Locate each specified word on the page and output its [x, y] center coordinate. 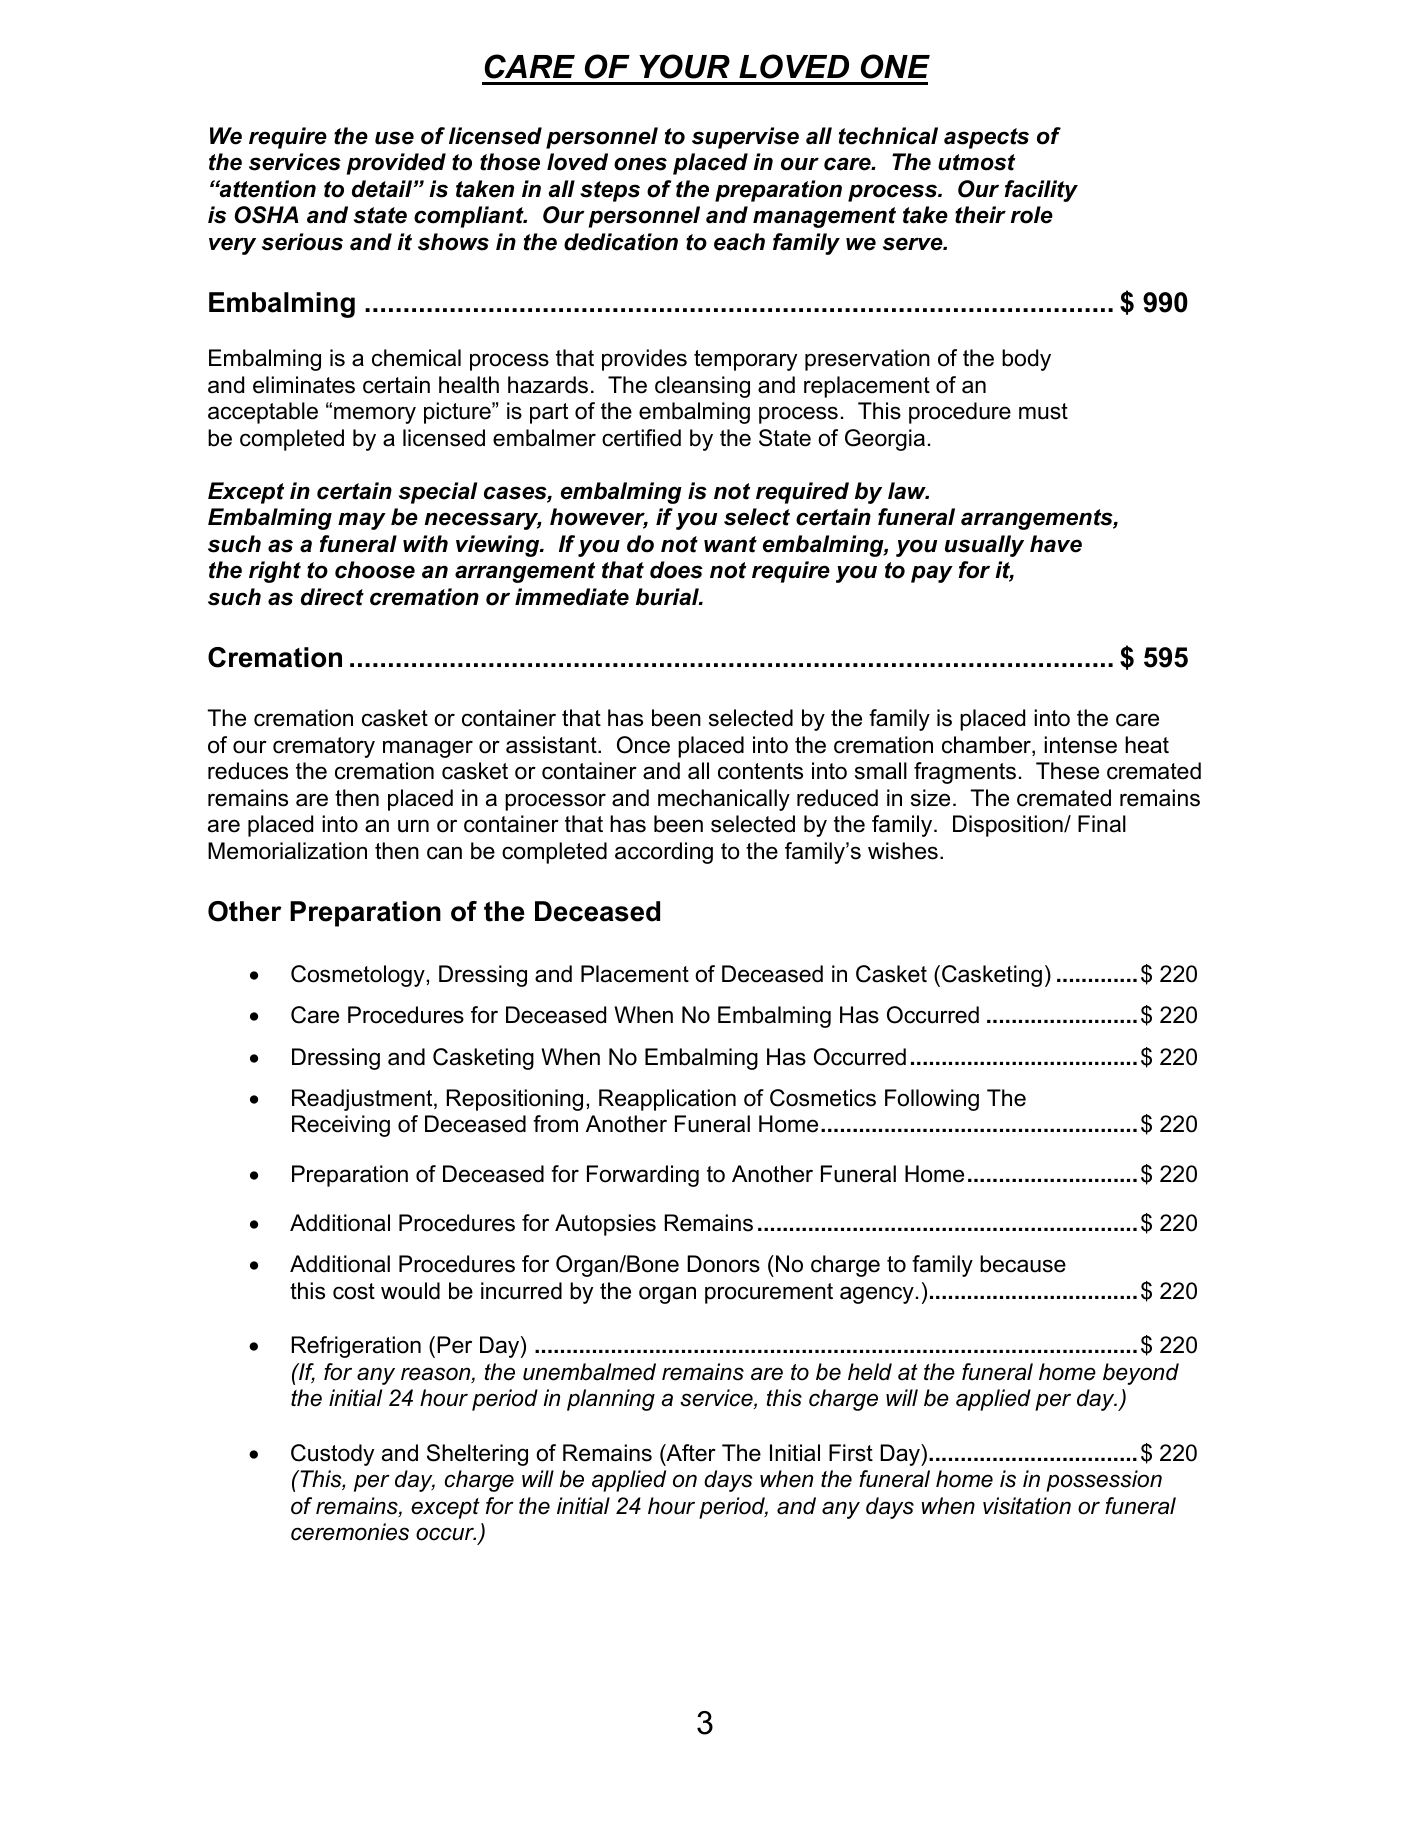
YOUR [684, 66]
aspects [986, 138]
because [1023, 1264]
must [1043, 411]
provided [396, 164]
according [664, 853]
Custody [332, 1455]
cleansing [702, 387]
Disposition [1009, 826]
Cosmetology [359, 976]
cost [354, 1291]
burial [669, 597]
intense [1080, 745]
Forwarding [643, 1176]
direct [332, 597]
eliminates [304, 385]
